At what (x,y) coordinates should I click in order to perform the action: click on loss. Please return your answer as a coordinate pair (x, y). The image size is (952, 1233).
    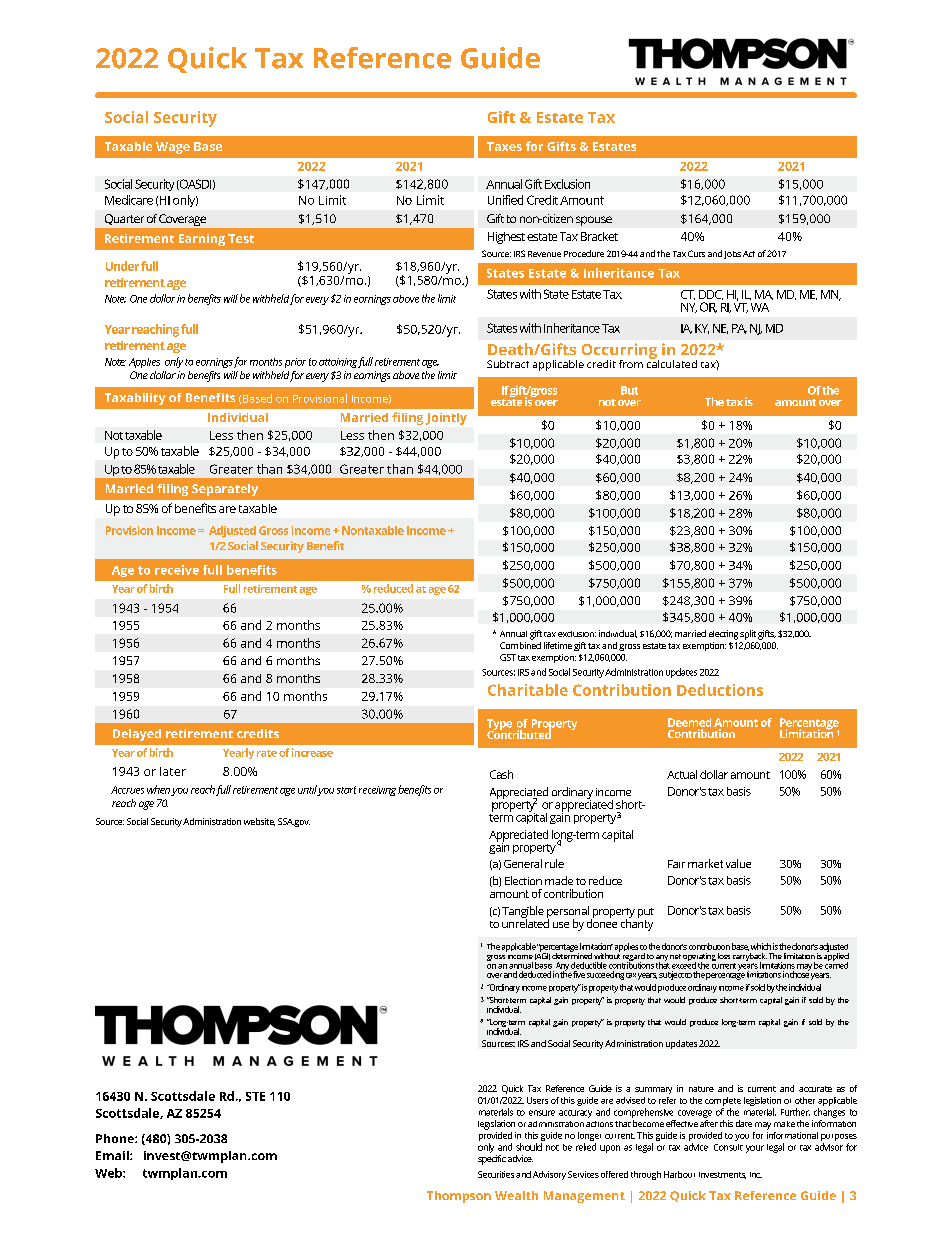
    Looking at the image, I should click on (724, 956).
